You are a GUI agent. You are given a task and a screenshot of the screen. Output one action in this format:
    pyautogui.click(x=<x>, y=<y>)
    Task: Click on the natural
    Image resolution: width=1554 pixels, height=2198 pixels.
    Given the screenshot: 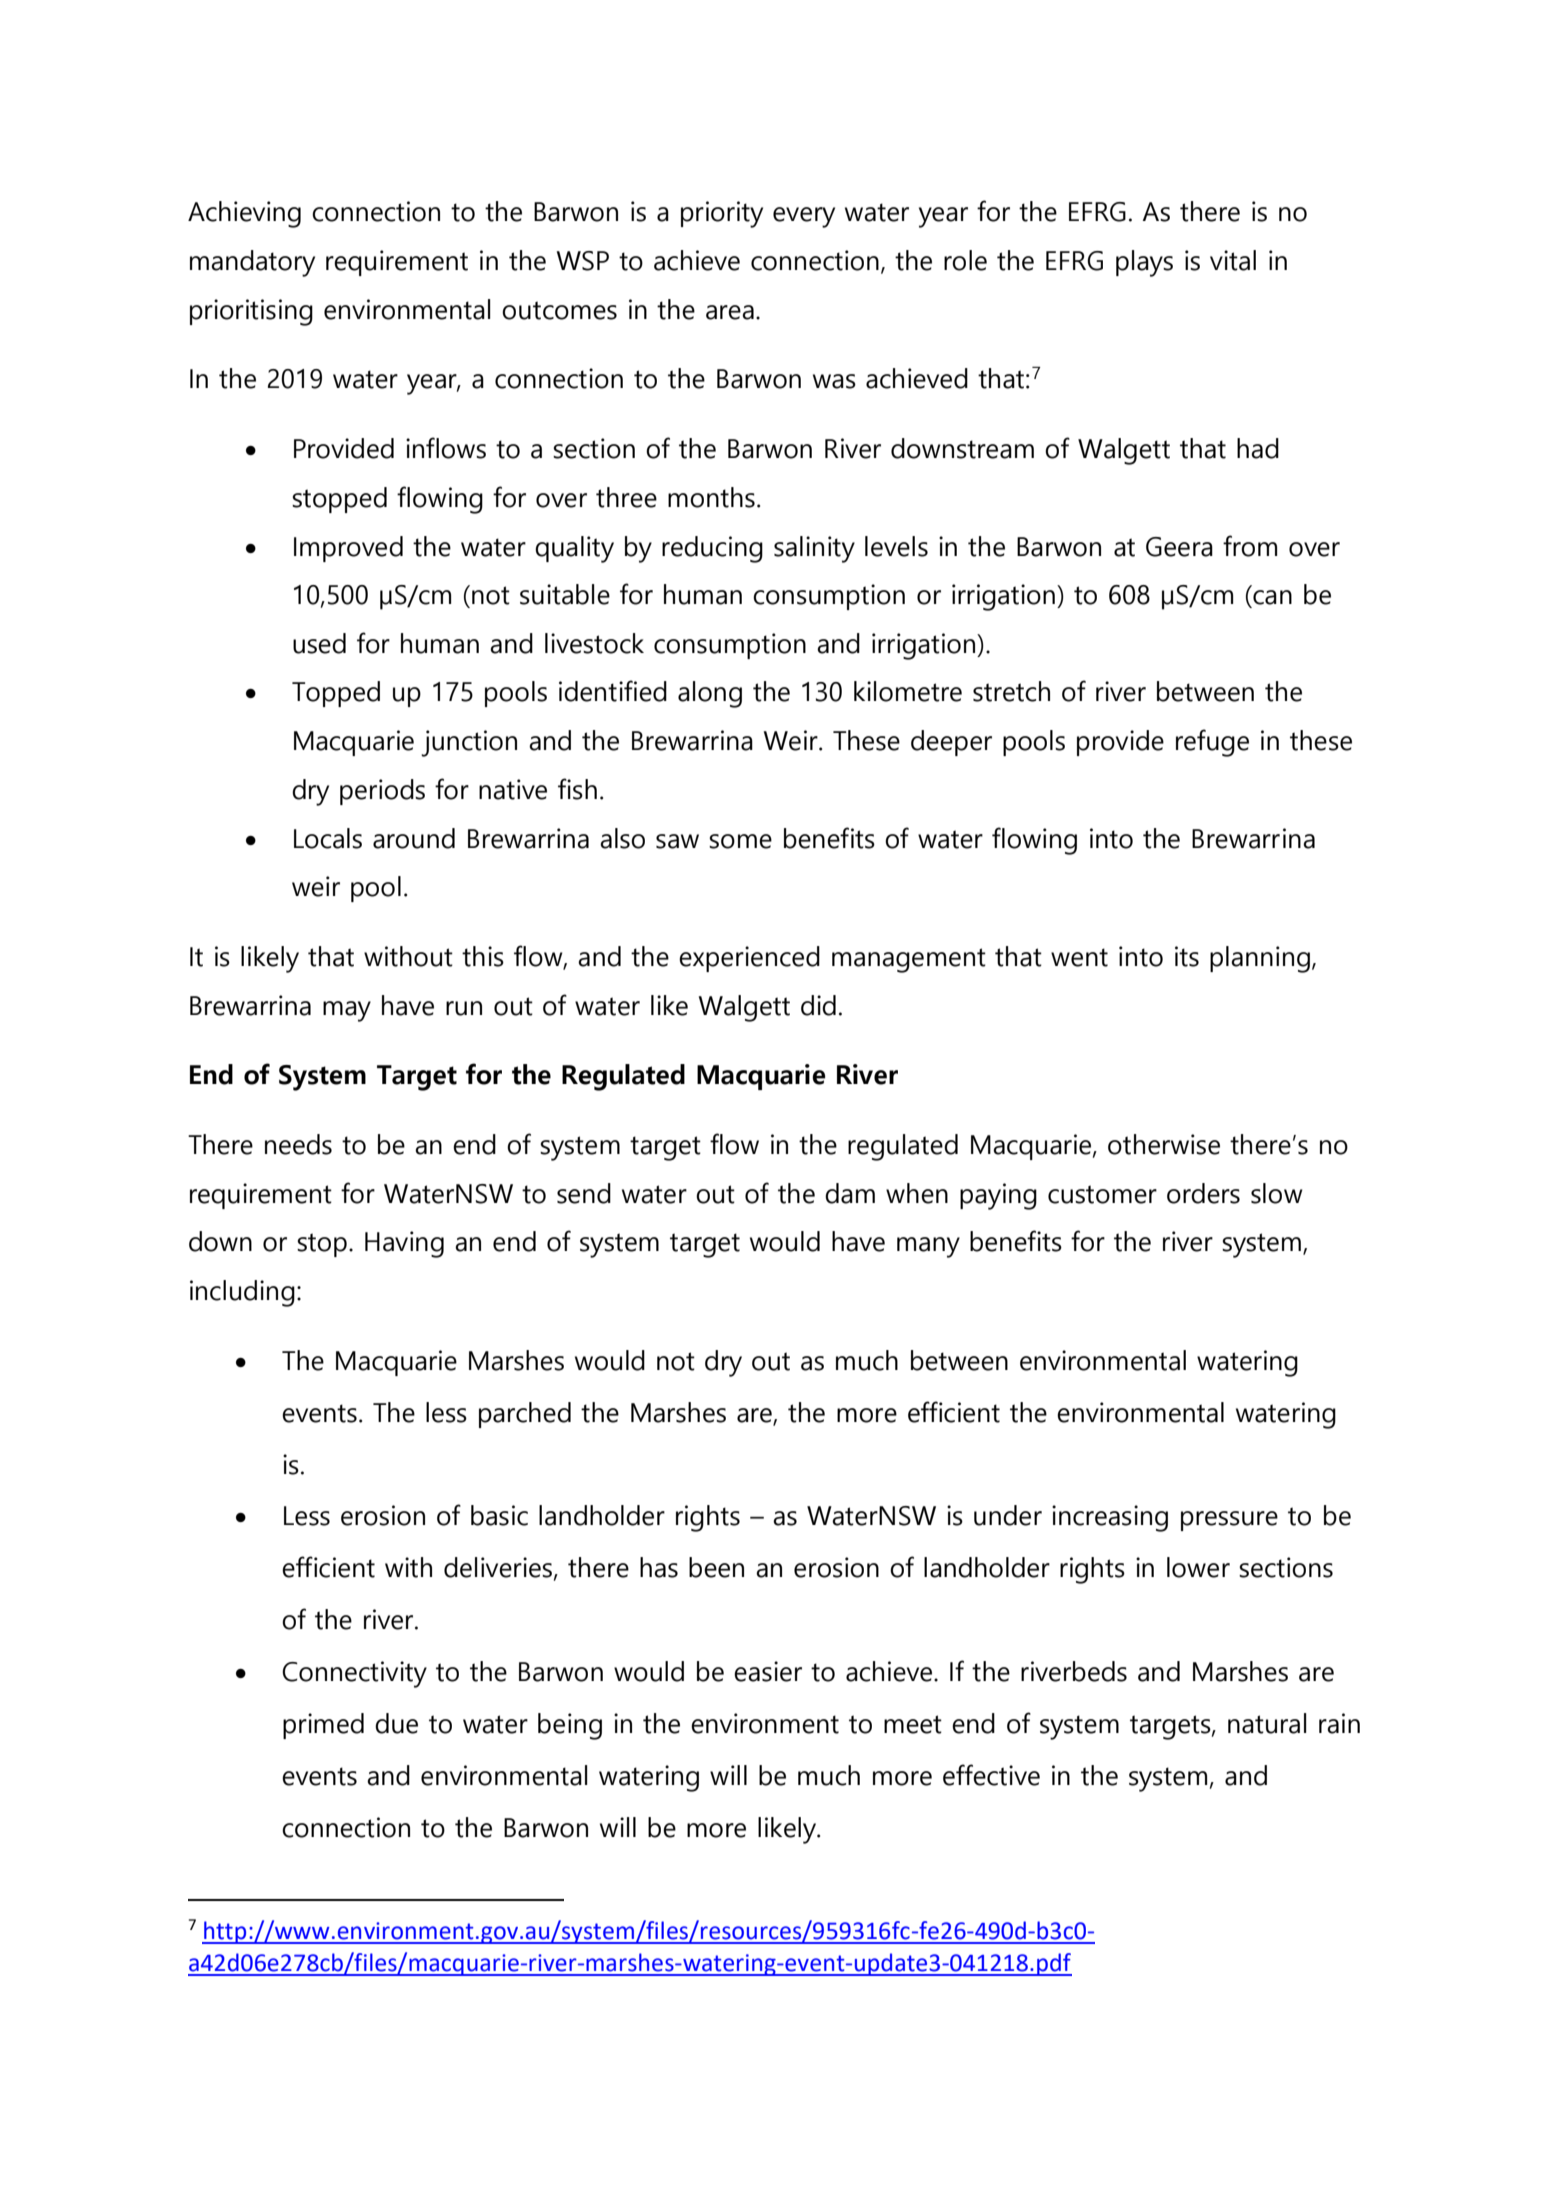 What is the action you would take?
    pyautogui.click(x=1267, y=1723)
